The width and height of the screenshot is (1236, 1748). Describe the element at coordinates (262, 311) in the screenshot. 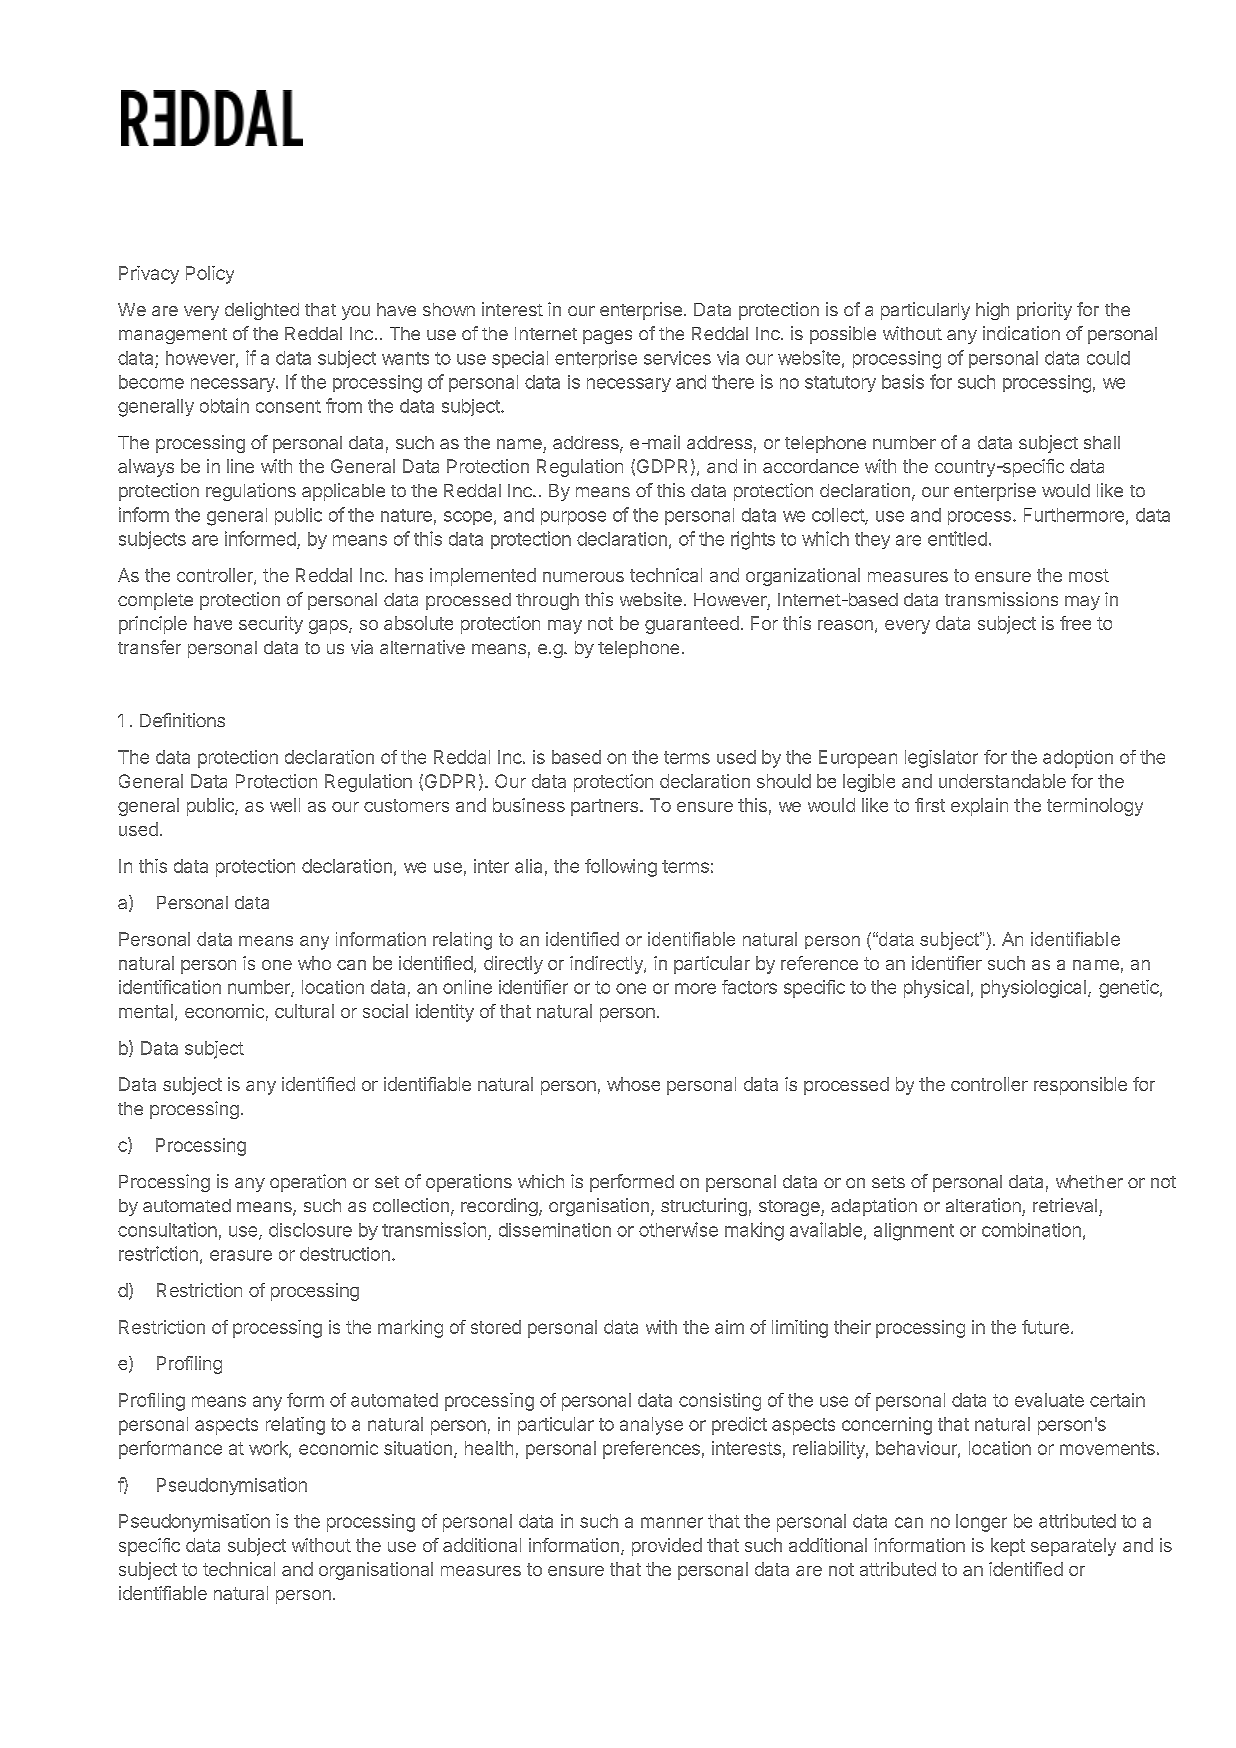

I see `delighted` at that location.
